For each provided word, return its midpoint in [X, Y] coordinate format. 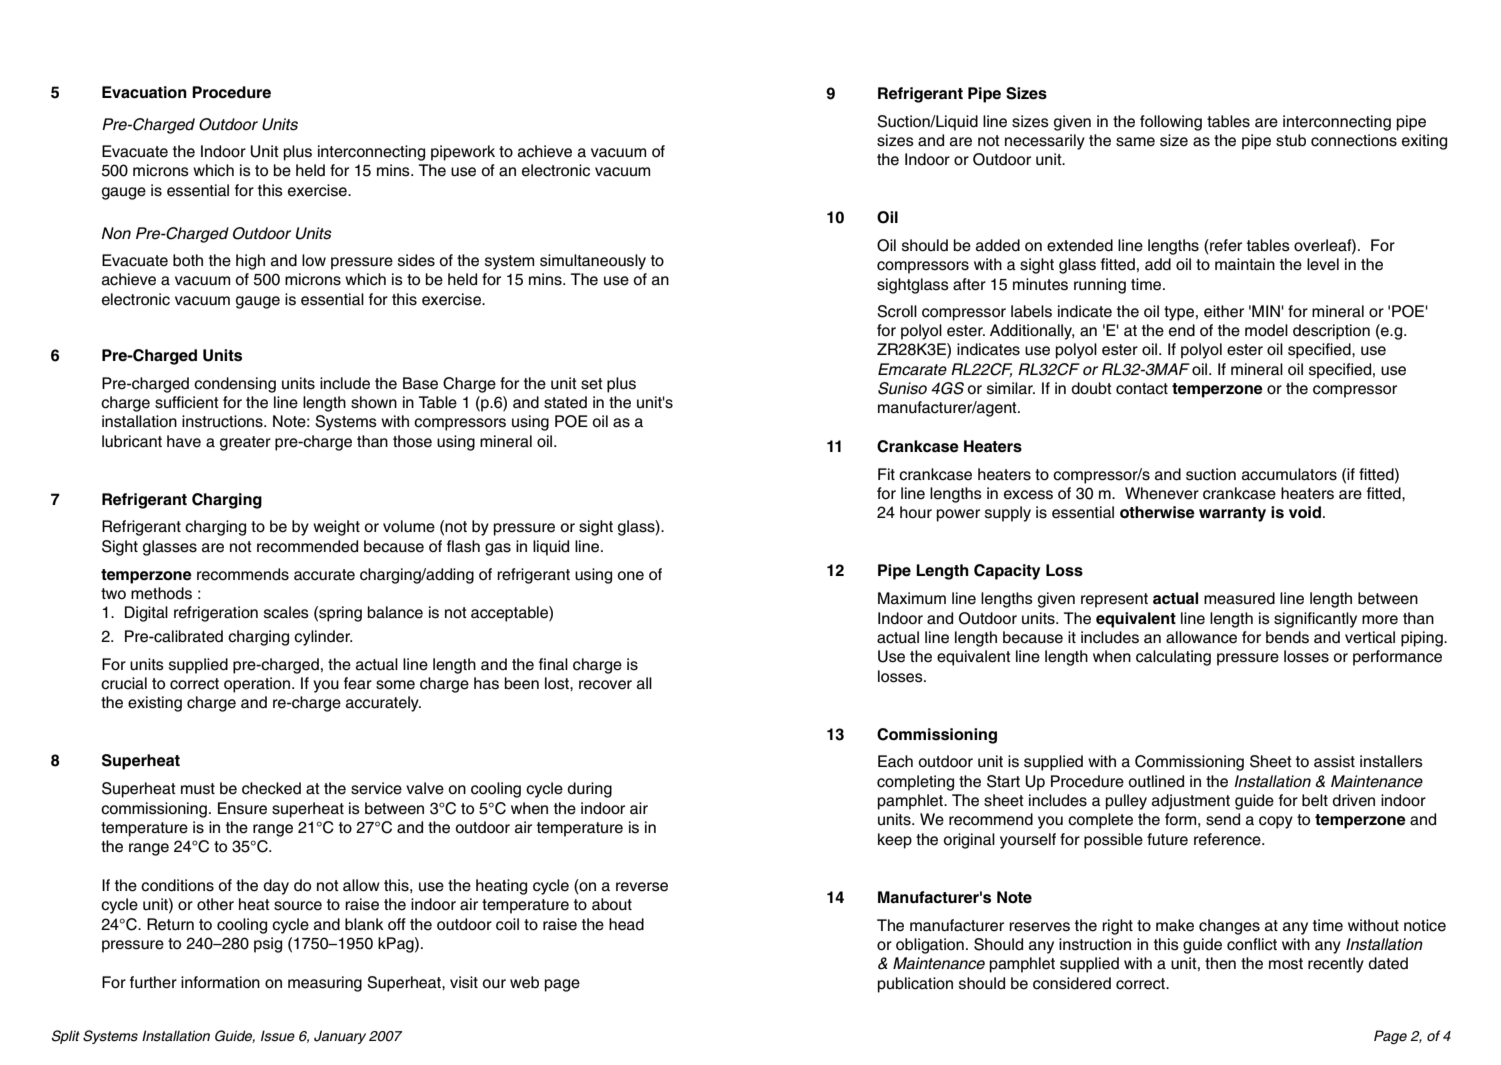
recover [605, 685]
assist [1334, 761]
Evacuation [144, 92]
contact [1142, 389]
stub [1291, 140]
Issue [278, 1036]
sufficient [187, 402]
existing [155, 704]
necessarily [1045, 142]
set [592, 384]
